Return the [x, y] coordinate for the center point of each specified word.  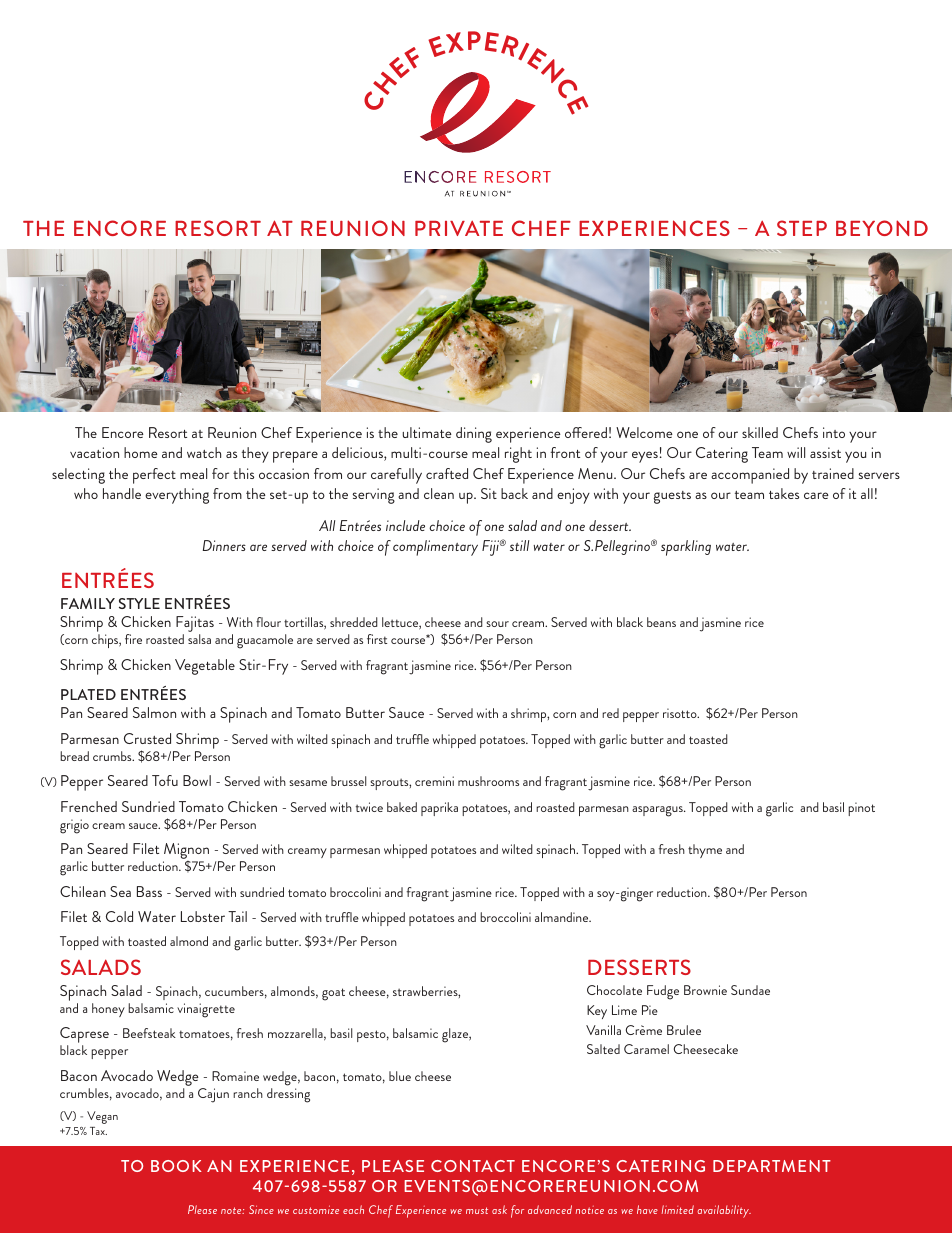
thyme [705, 851]
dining [474, 435]
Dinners [224, 545]
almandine [563, 917]
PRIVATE [459, 228]
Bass [149, 891]
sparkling [686, 548]
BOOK [176, 1166]
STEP [802, 228]
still [519, 545]
